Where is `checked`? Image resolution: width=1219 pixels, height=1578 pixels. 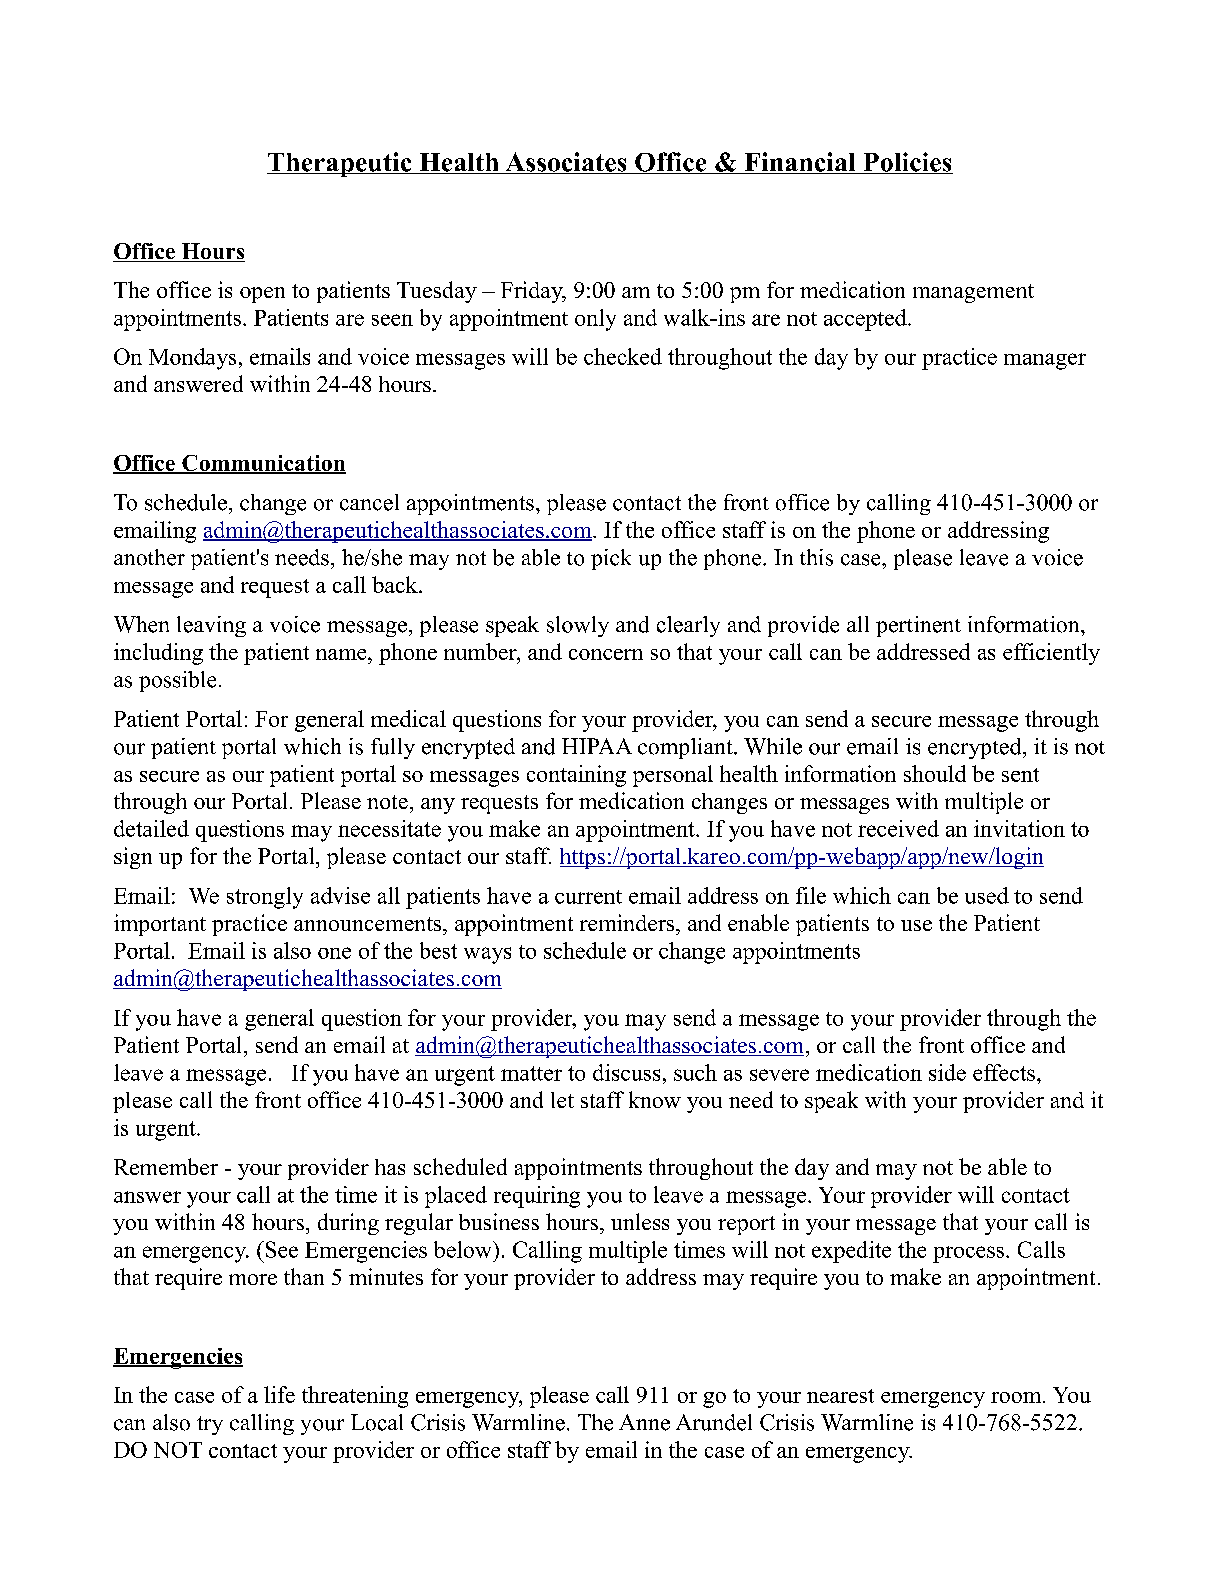 checked is located at coordinates (623, 356).
